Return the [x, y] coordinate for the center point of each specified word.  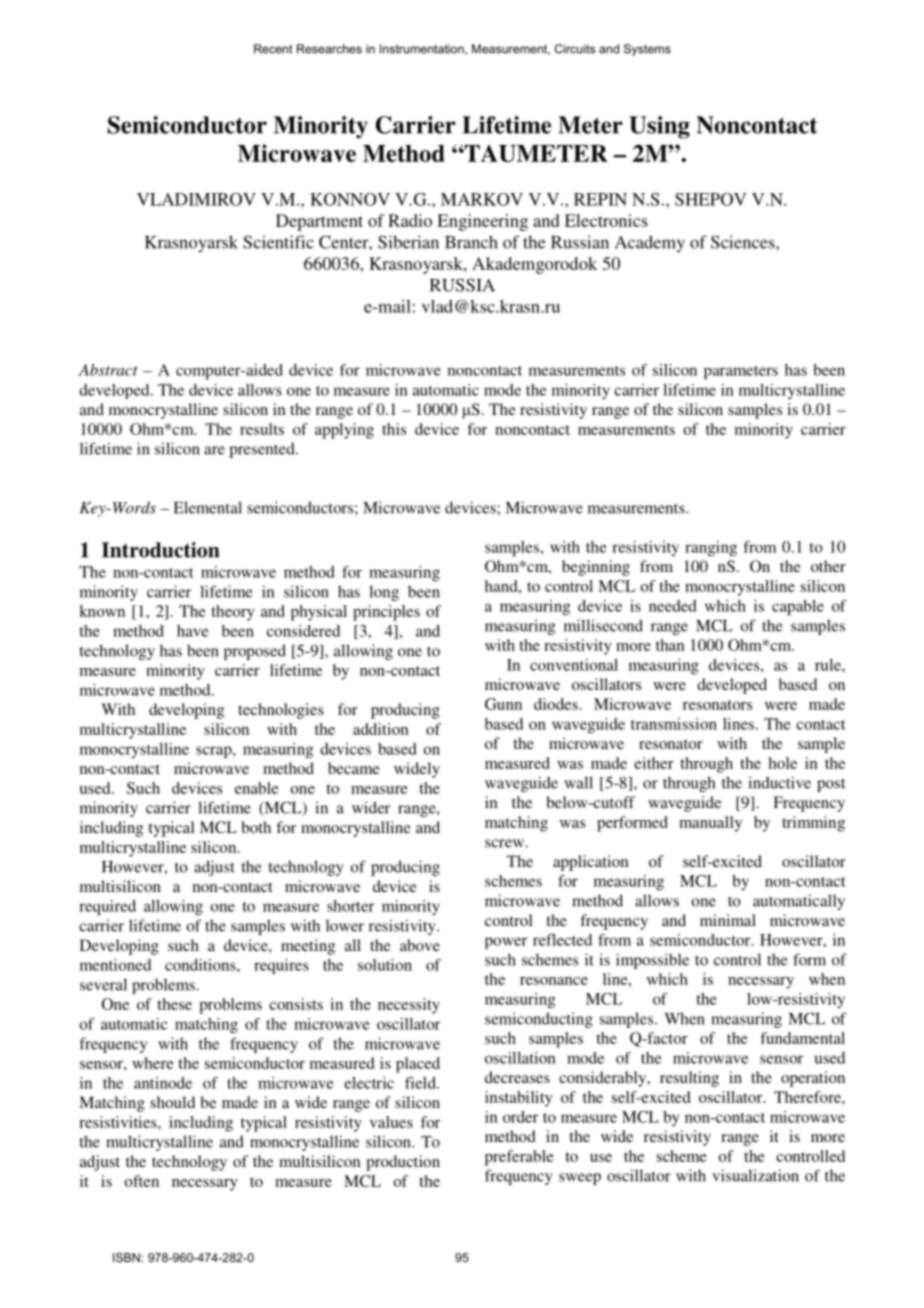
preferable [519, 1158]
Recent [273, 49]
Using [659, 127]
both [256, 827]
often [142, 1181]
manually [710, 824]
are [214, 450]
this [394, 429]
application [591, 863]
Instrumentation [423, 49]
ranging [711, 548]
